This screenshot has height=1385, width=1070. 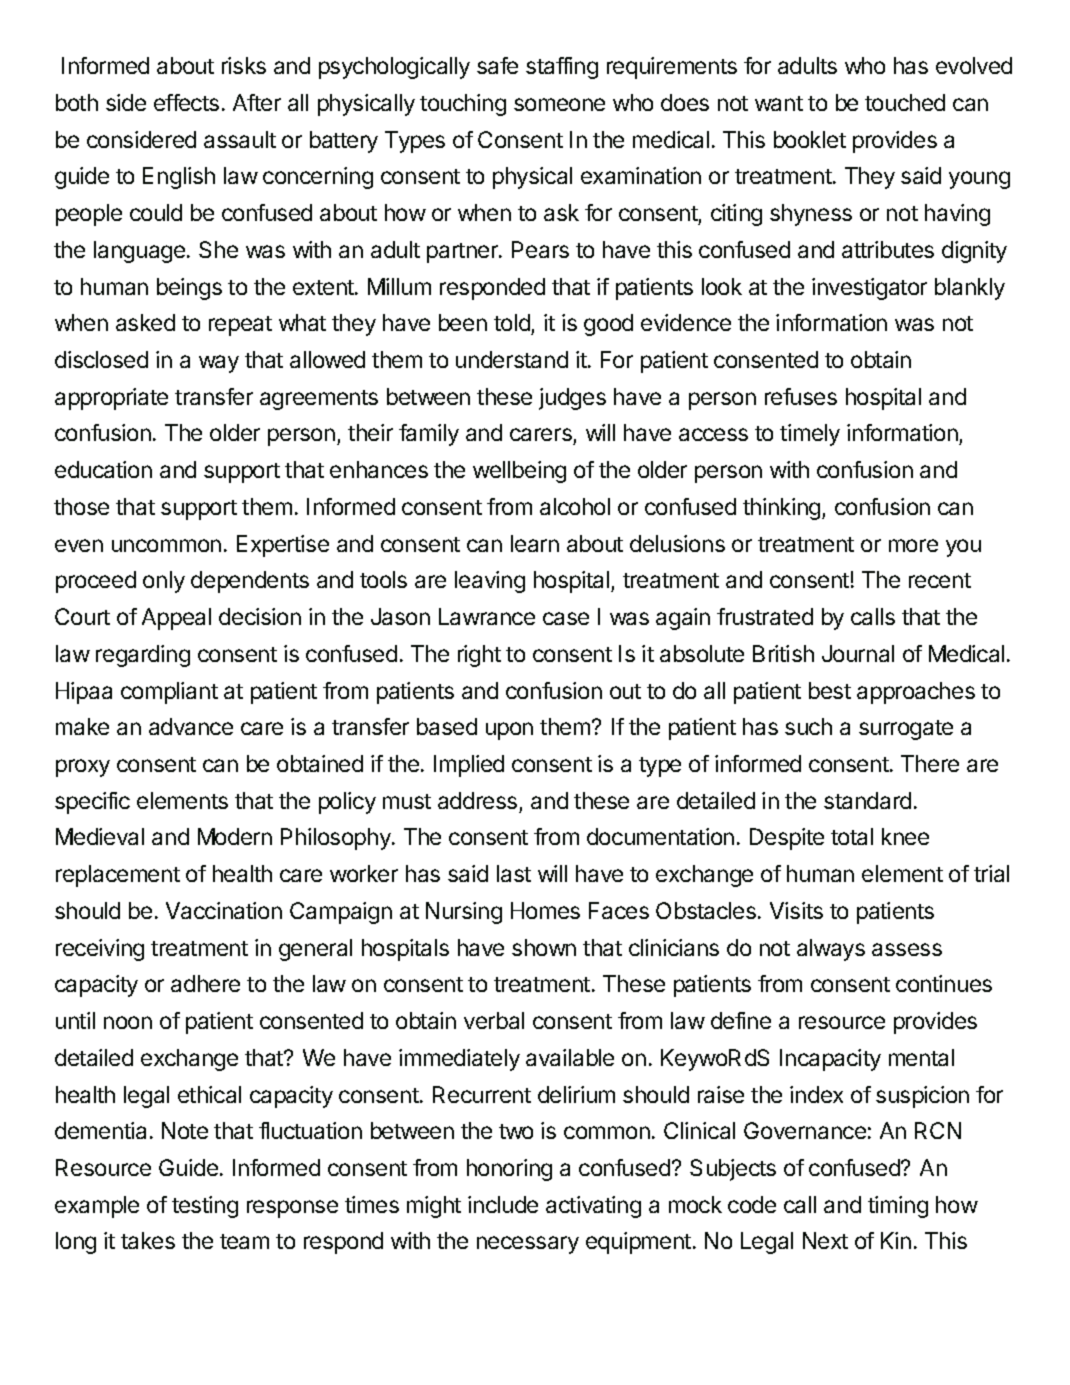 I want to click on testing, so click(x=205, y=1207).
